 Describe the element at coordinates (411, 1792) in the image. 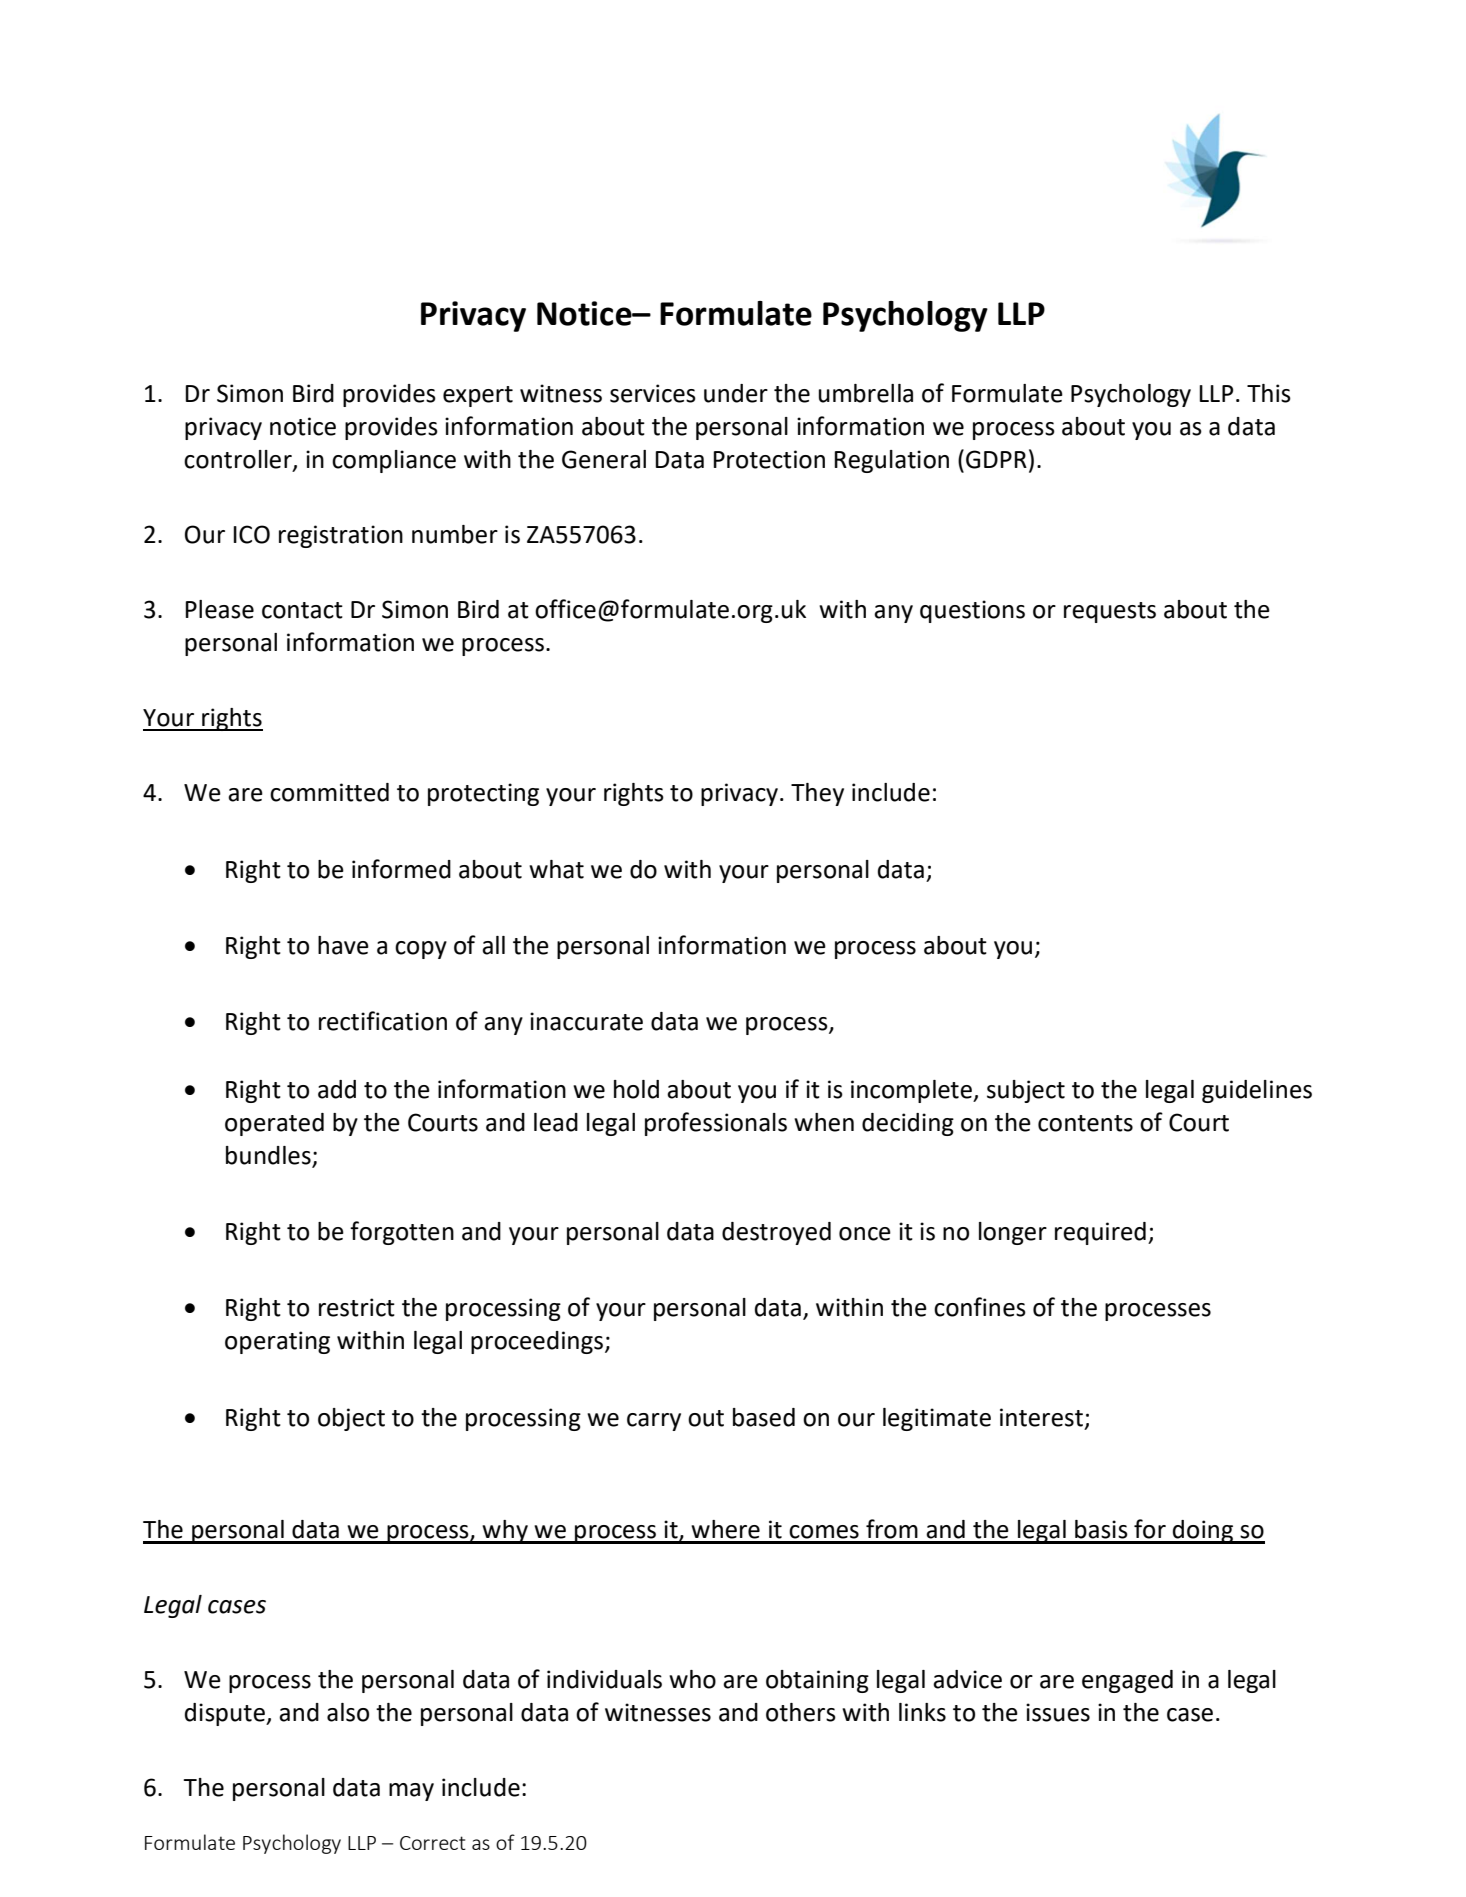

I see `may` at that location.
